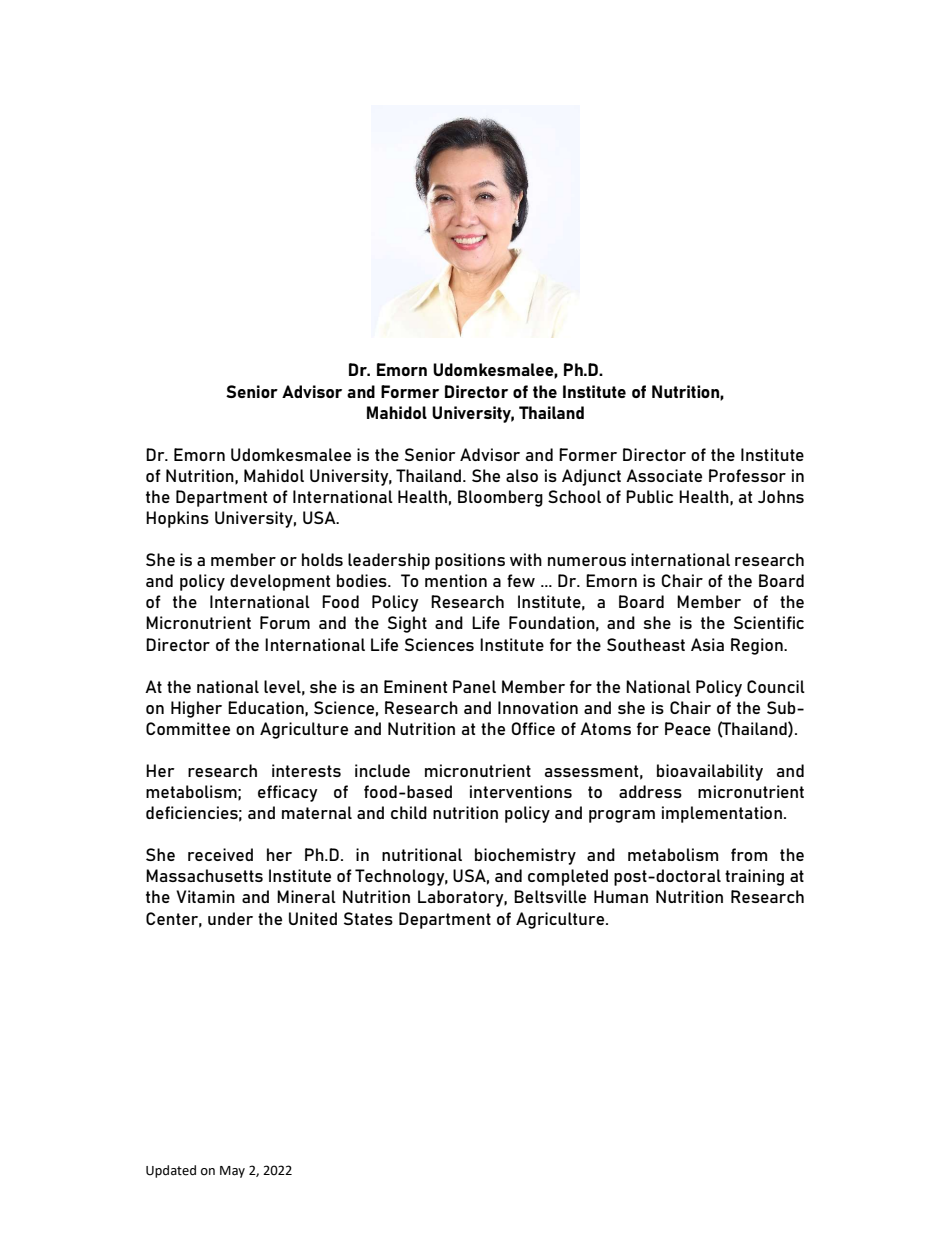 The width and height of the page is (952, 1233). I want to click on Updated, so click(171, 1171).
